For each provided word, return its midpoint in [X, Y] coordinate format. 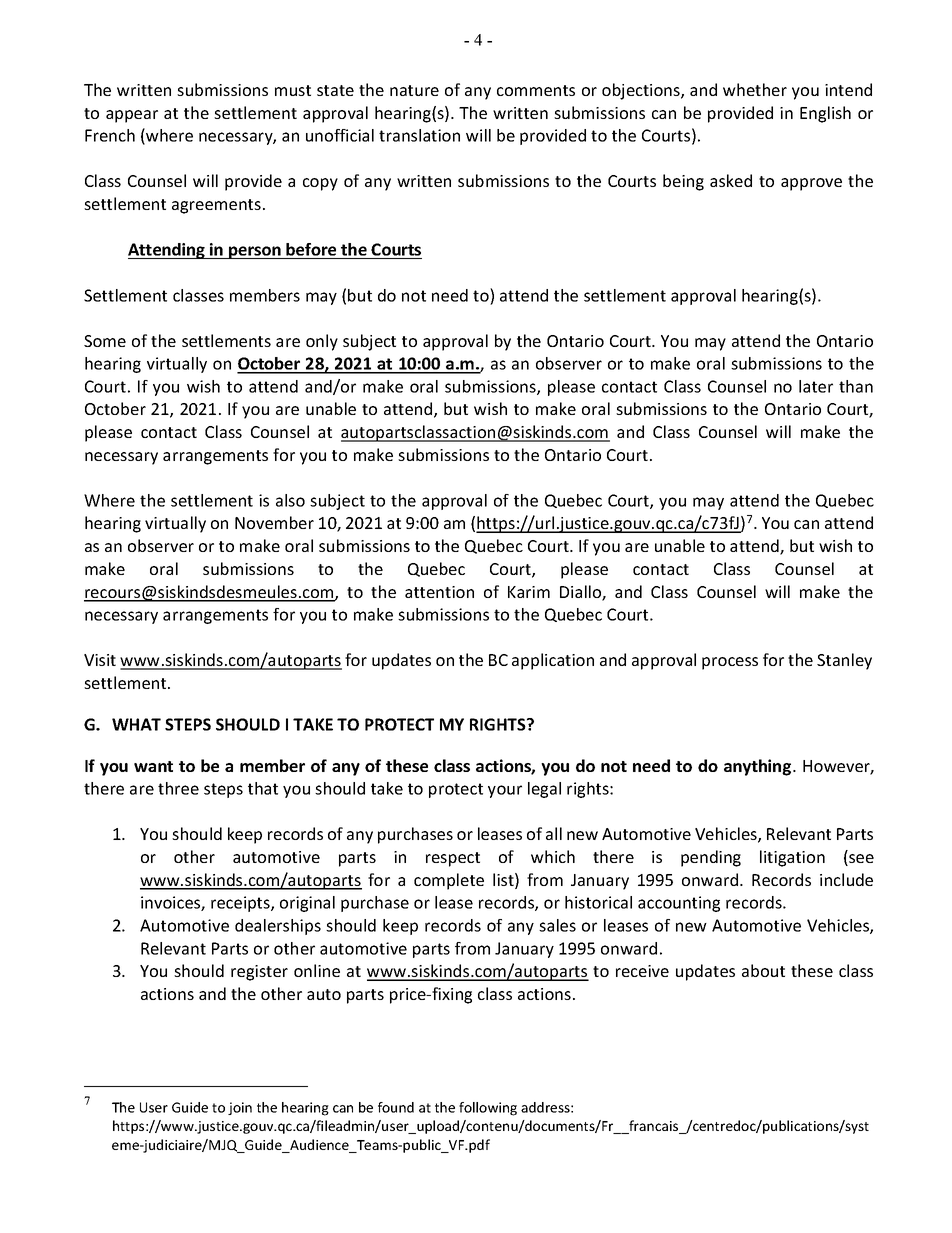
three [178, 788]
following [488, 1109]
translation [419, 135]
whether [755, 89]
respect [453, 859]
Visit [100, 660]
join [240, 1108]
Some [105, 341]
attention [439, 592]
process [730, 663]
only [322, 342]
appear [132, 116]
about [763, 970]
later [816, 386]
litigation [792, 858]
